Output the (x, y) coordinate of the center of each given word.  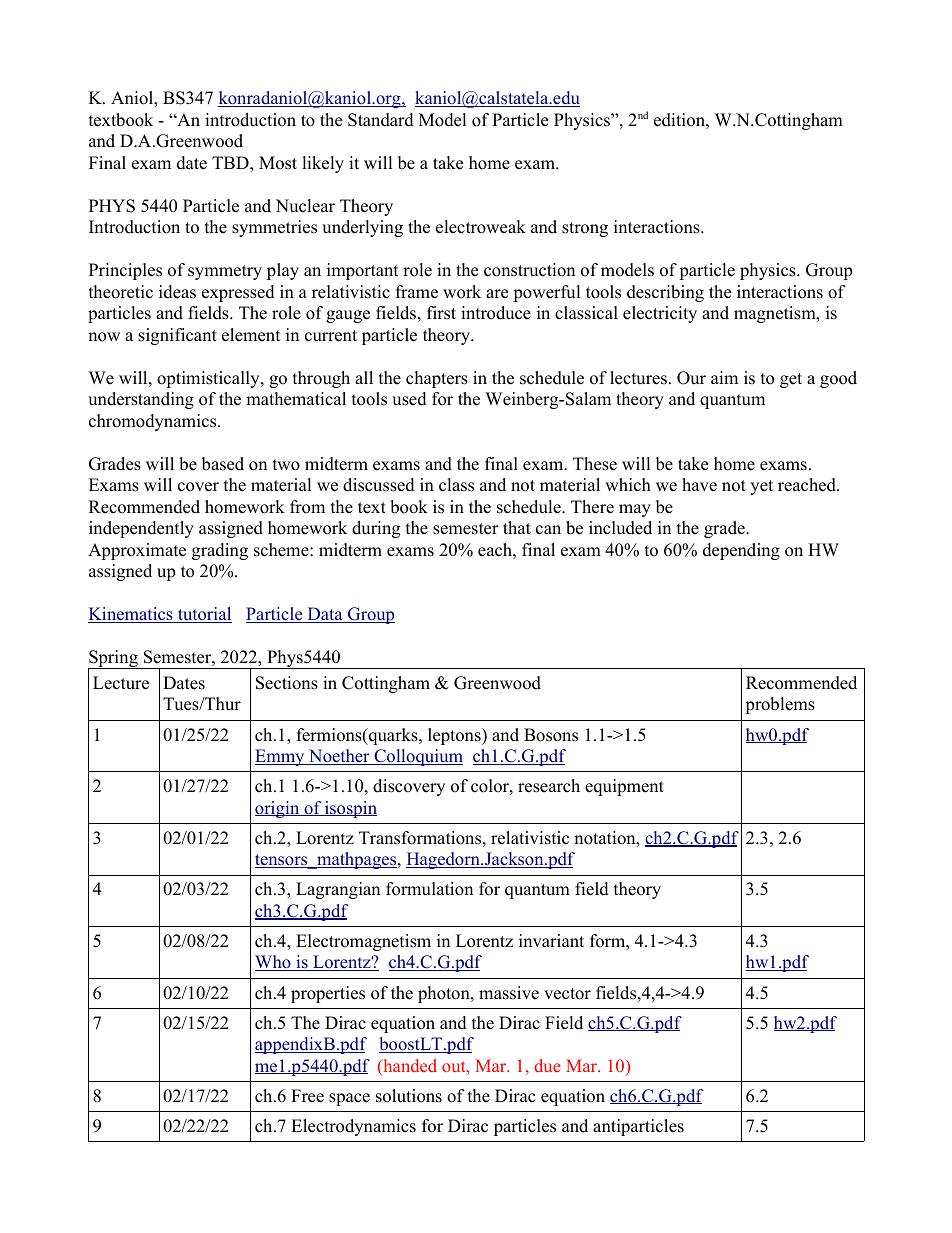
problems (780, 705)
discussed (379, 485)
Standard (381, 120)
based (223, 464)
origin (278, 809)
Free (307, 1096)
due (547, 1065)
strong (585, 229)
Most (278, 163)
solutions (409, 1096)
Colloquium (417, 757)
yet (761, 487)
